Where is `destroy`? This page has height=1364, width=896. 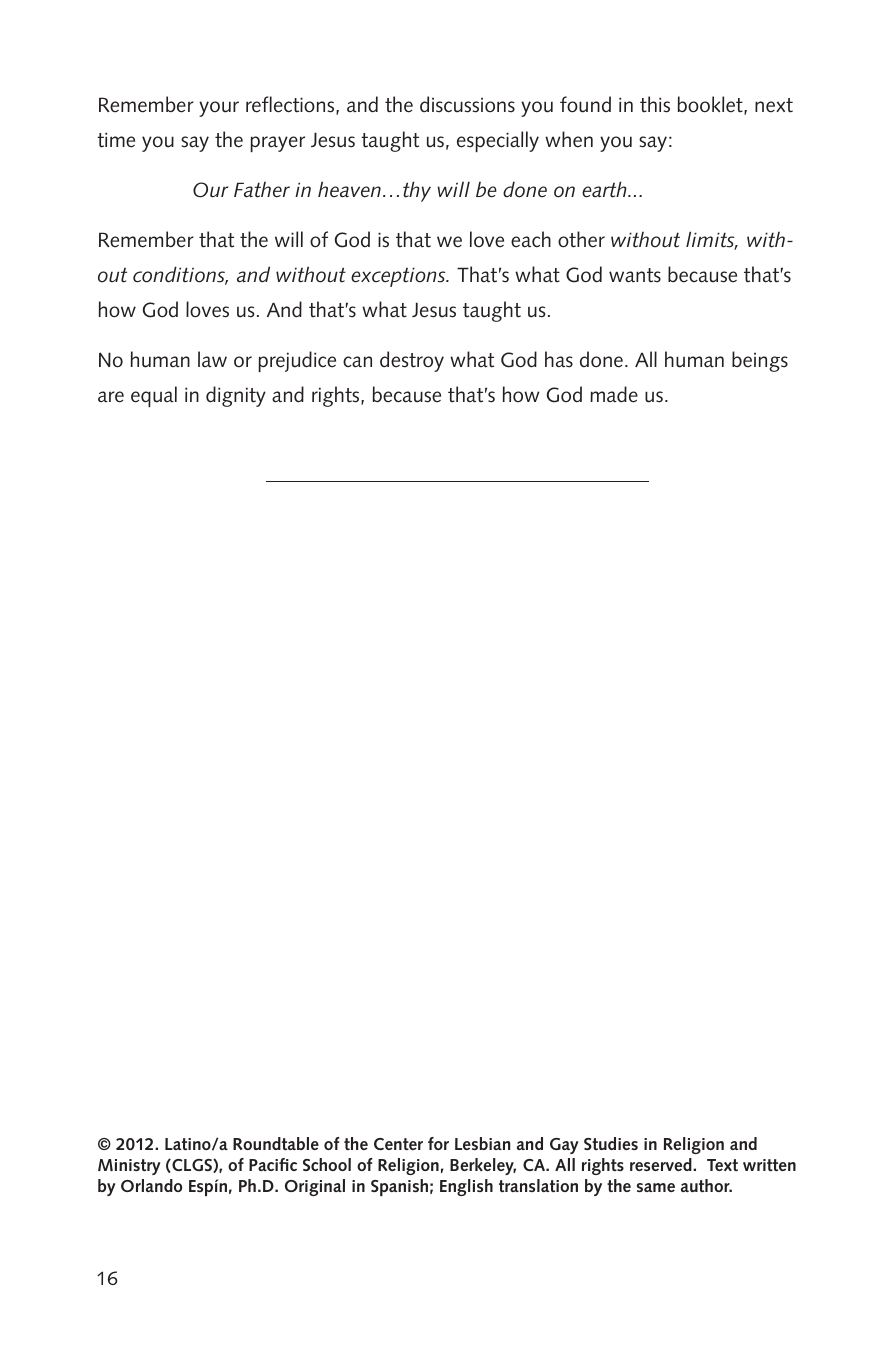 destroy is located at coordinates (412, 361).
